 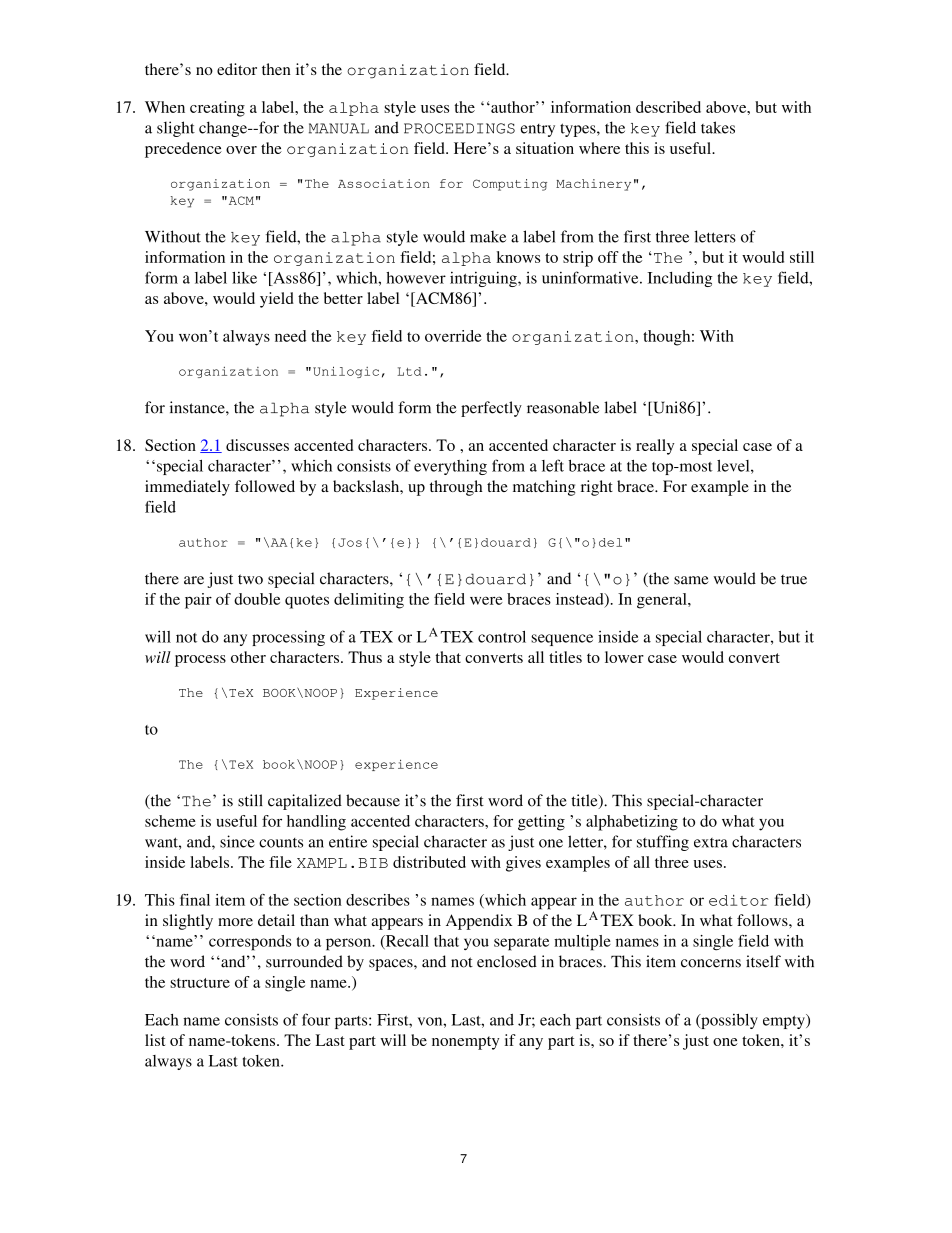 What do you see at coordinates (486, 600) in the image?
I see `were` at bounding box center [486, 600].
